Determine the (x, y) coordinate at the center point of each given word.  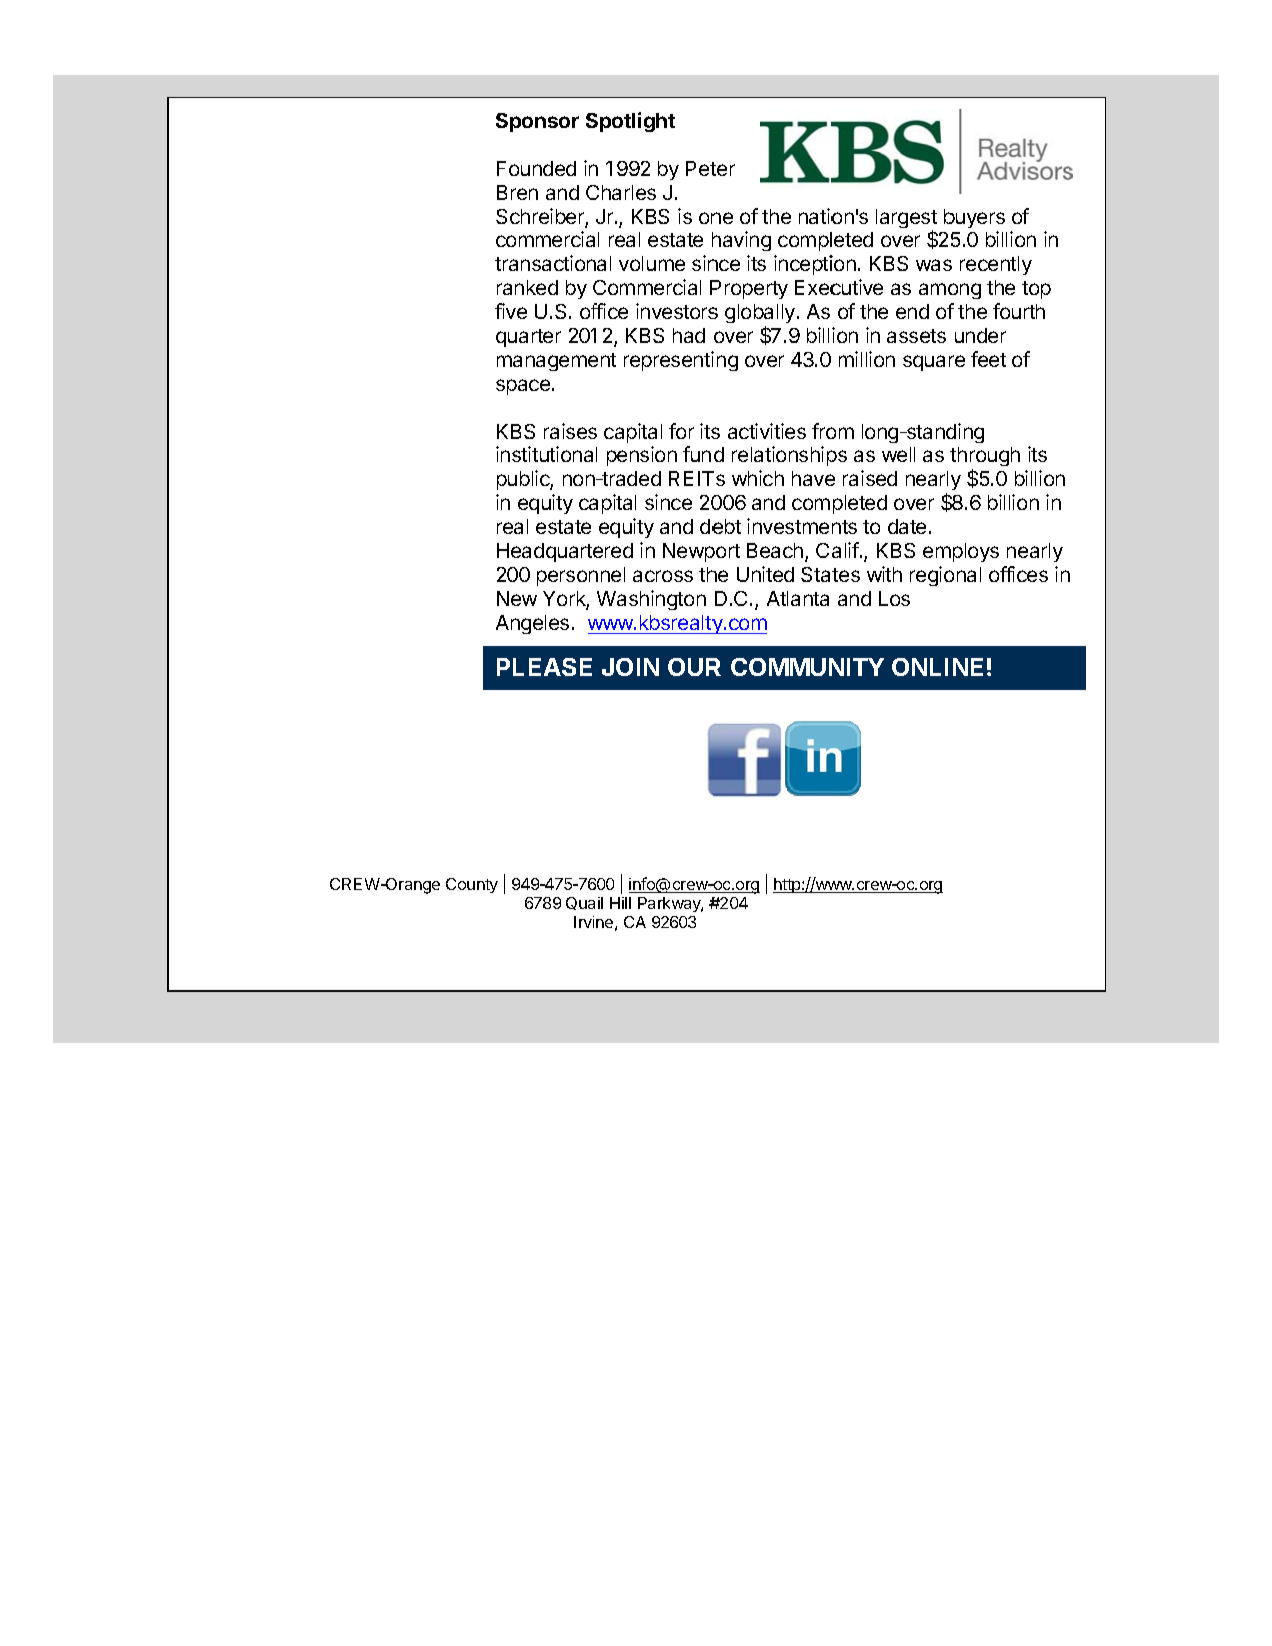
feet (988, 359)
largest (906, 220)
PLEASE (544, 667)
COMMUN (787, 667)
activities (767, 431)
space (524, 387)
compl (805, 241)
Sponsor (537, 122)
